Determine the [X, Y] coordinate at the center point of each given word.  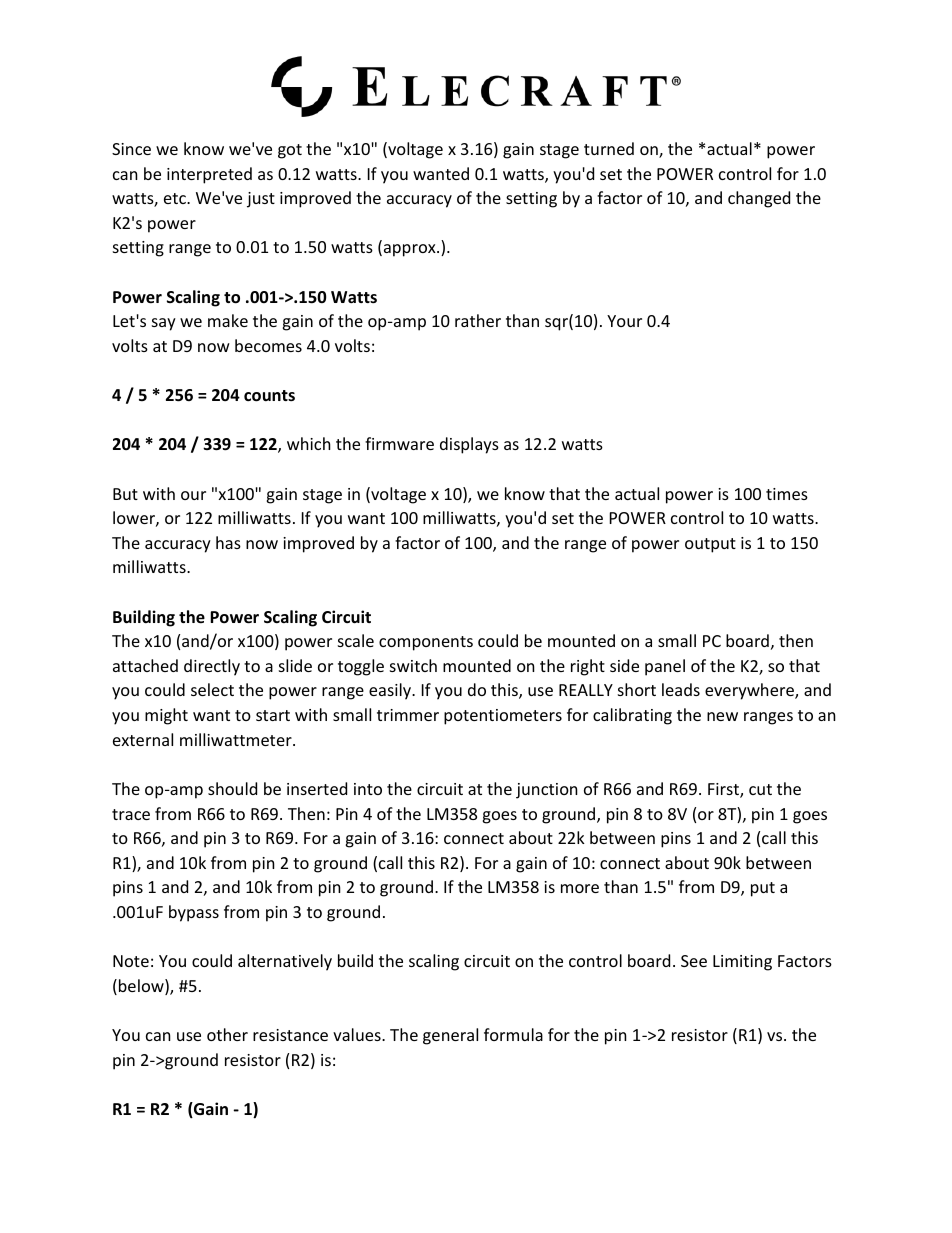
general [450, 1036]
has [228, 542]
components [426, 643]
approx [409, 250]
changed [759, 199]
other [227, 1034]
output [710, 545]
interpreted [209, 175]
